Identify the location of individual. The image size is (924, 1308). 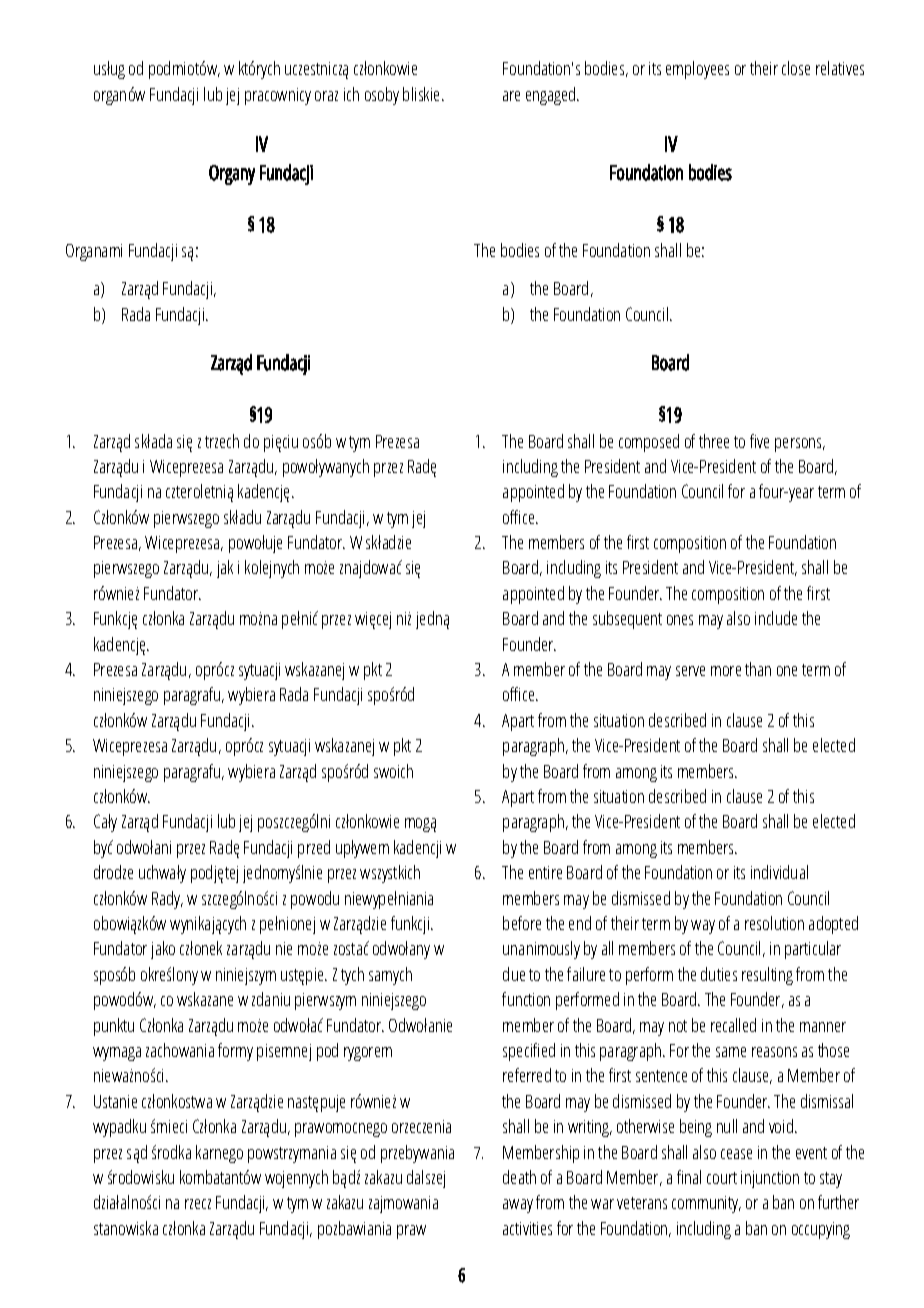
(779, 872).
